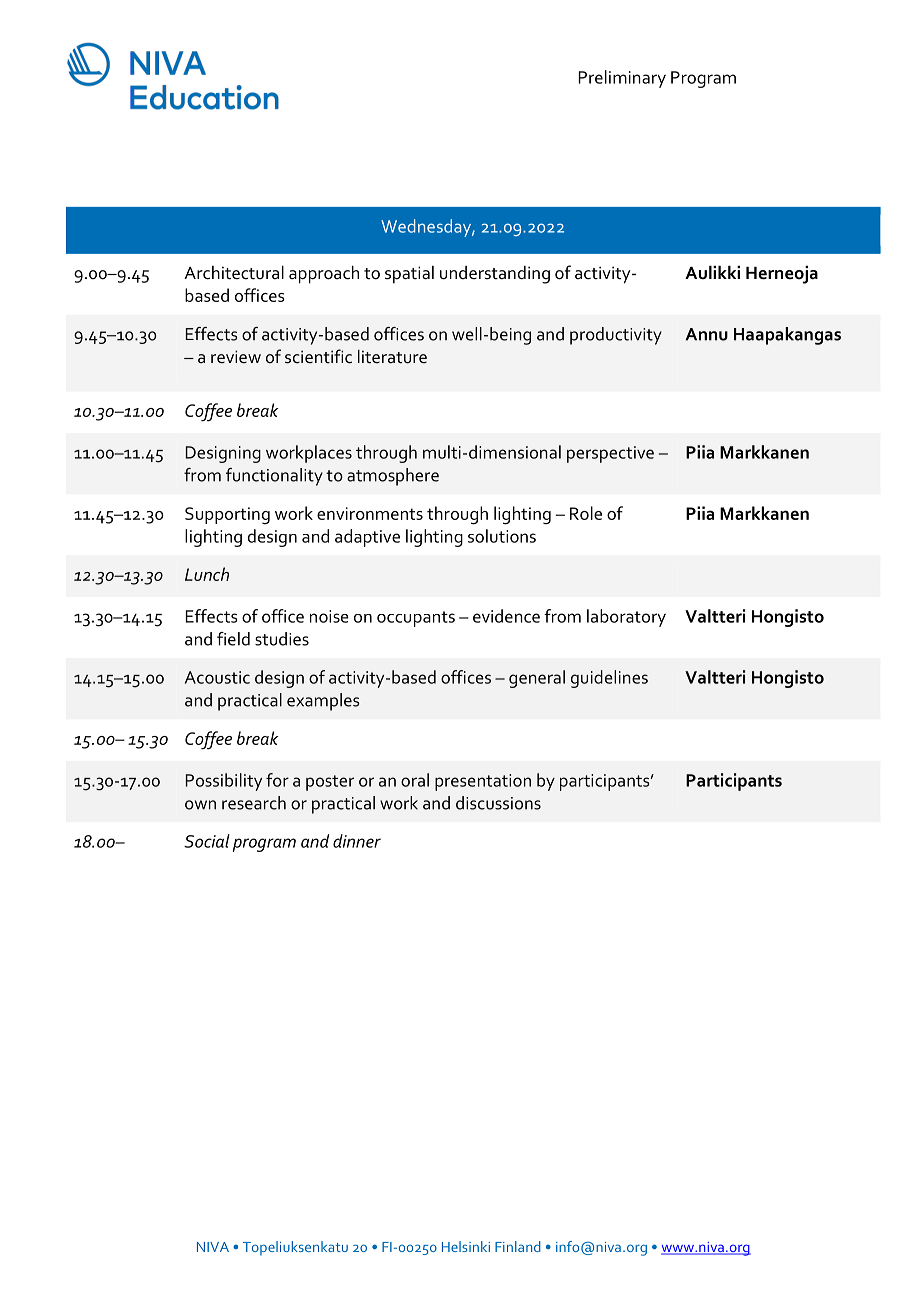  I want to click on Supporting, so click(227, 515).
